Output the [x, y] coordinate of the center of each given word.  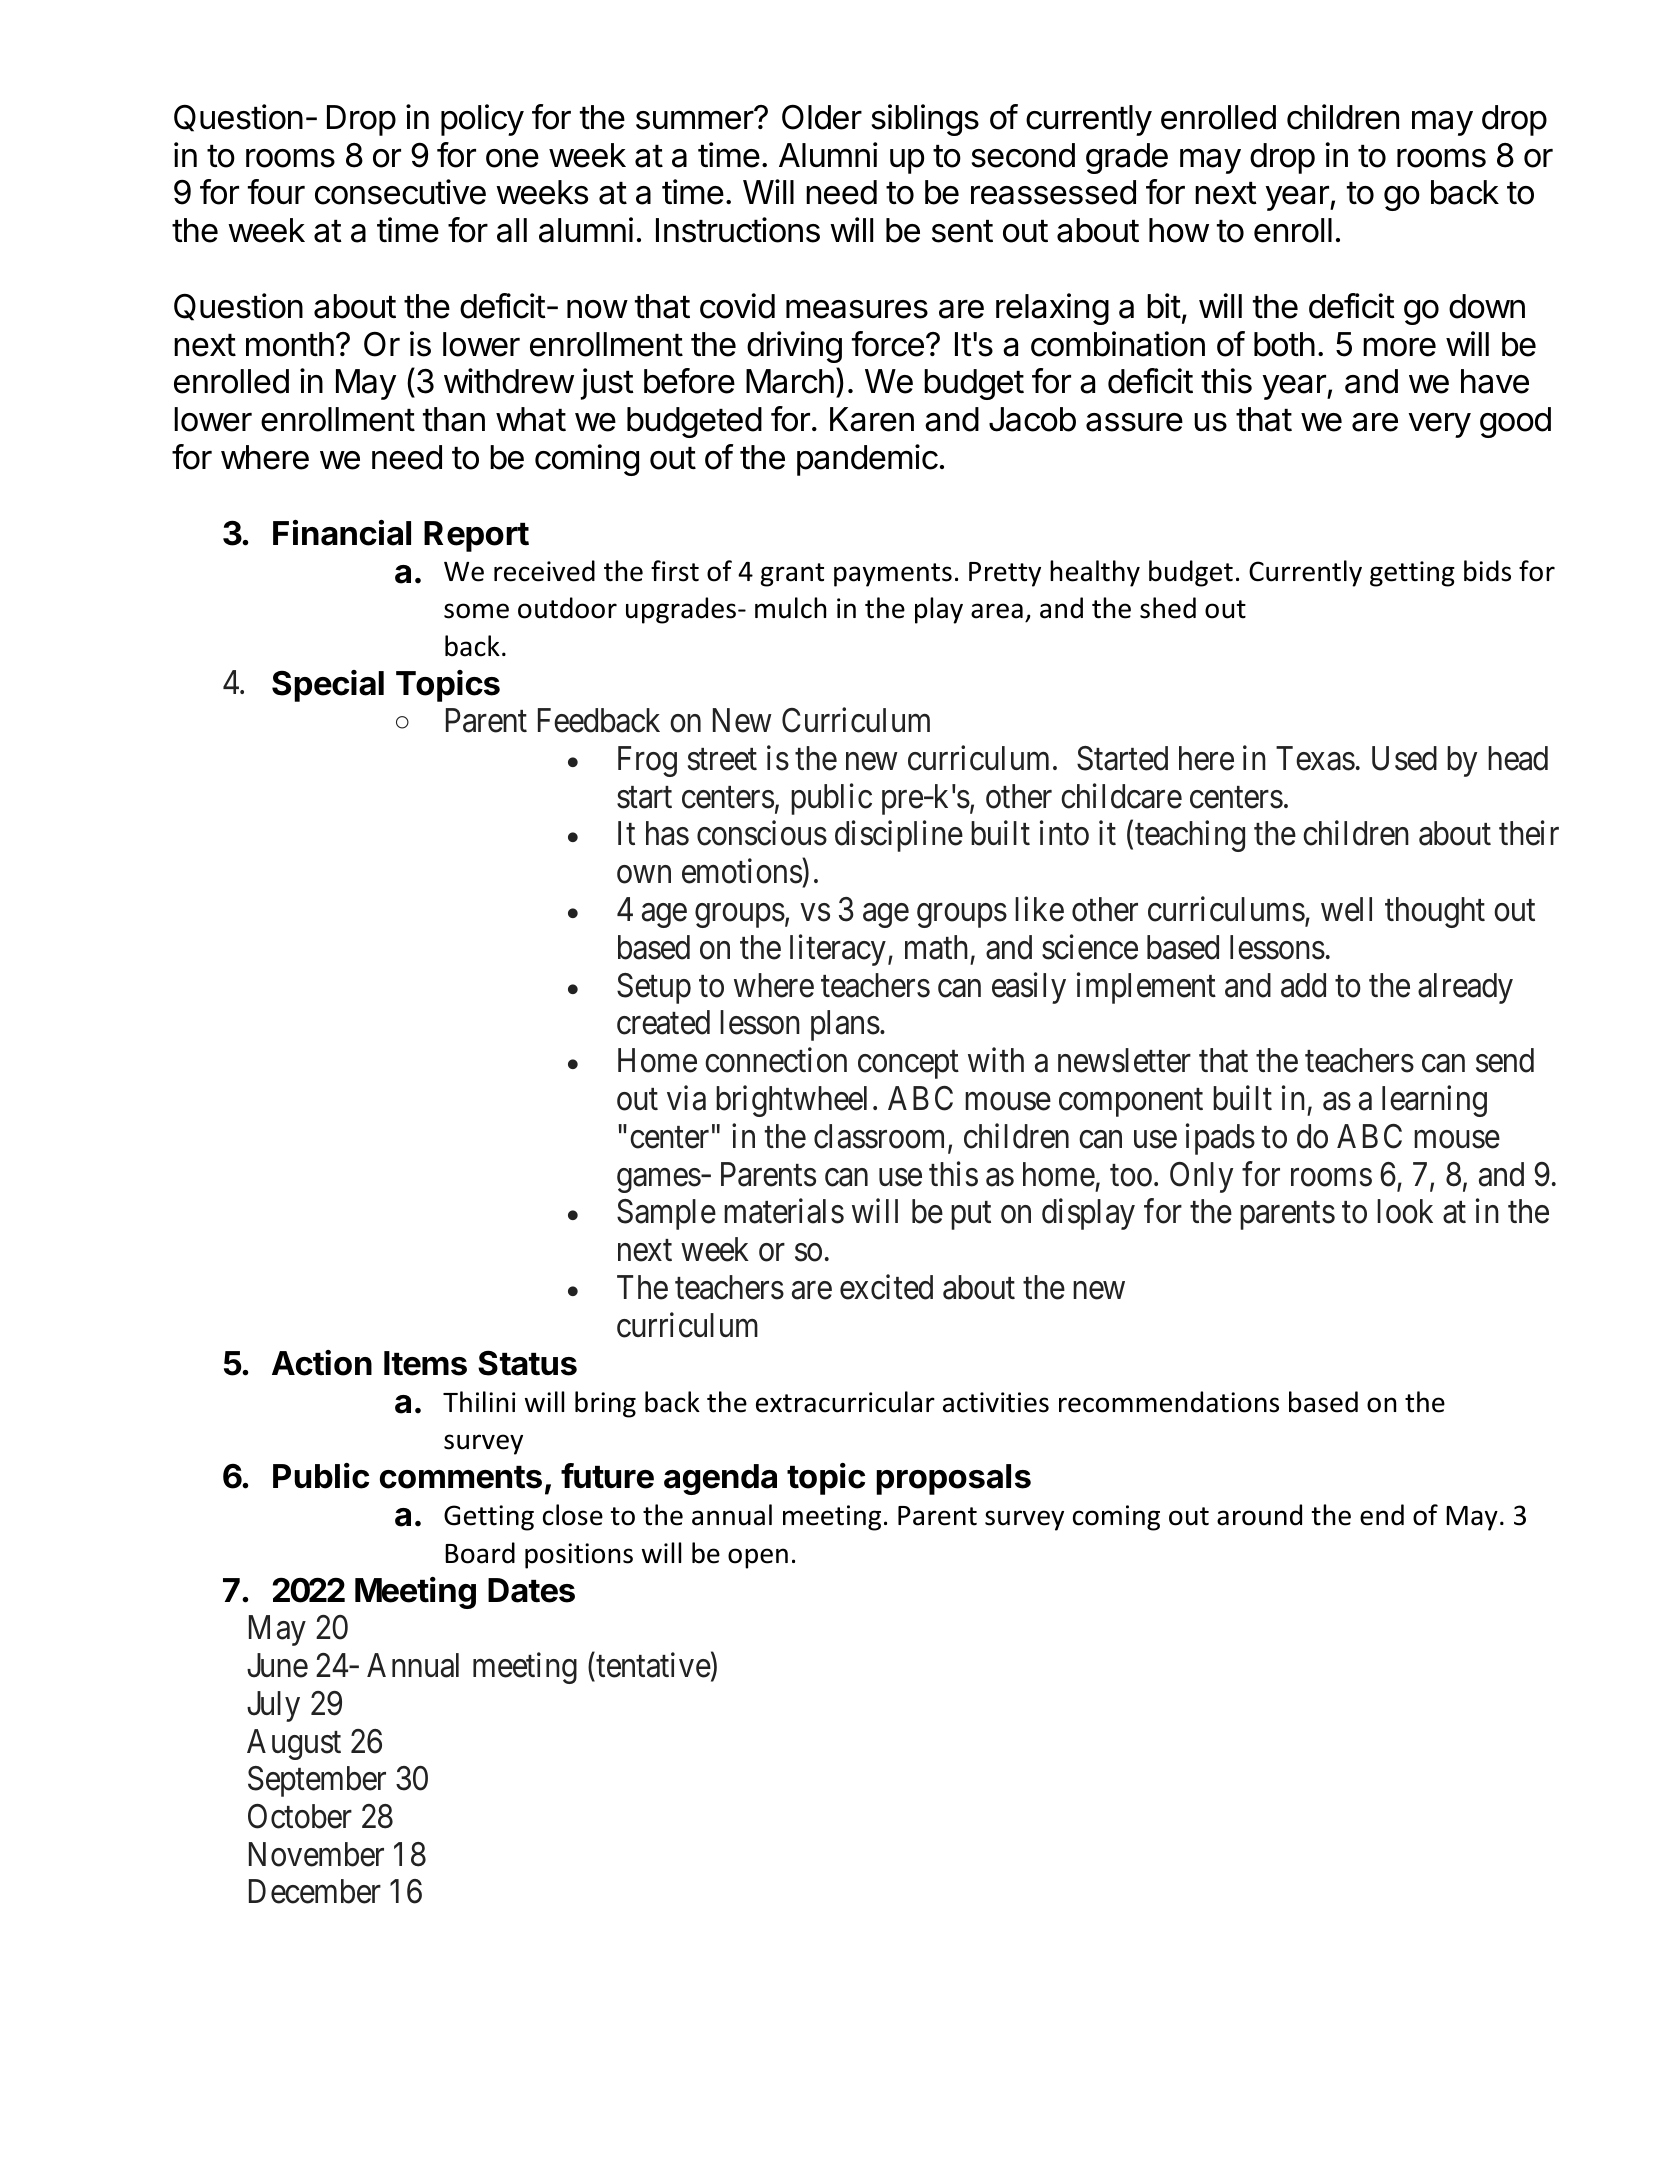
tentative [653, 1665]
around [1259, 1515]
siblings [925, 120]
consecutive [400, 192]
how [1179, 230]
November [316, 1854]
